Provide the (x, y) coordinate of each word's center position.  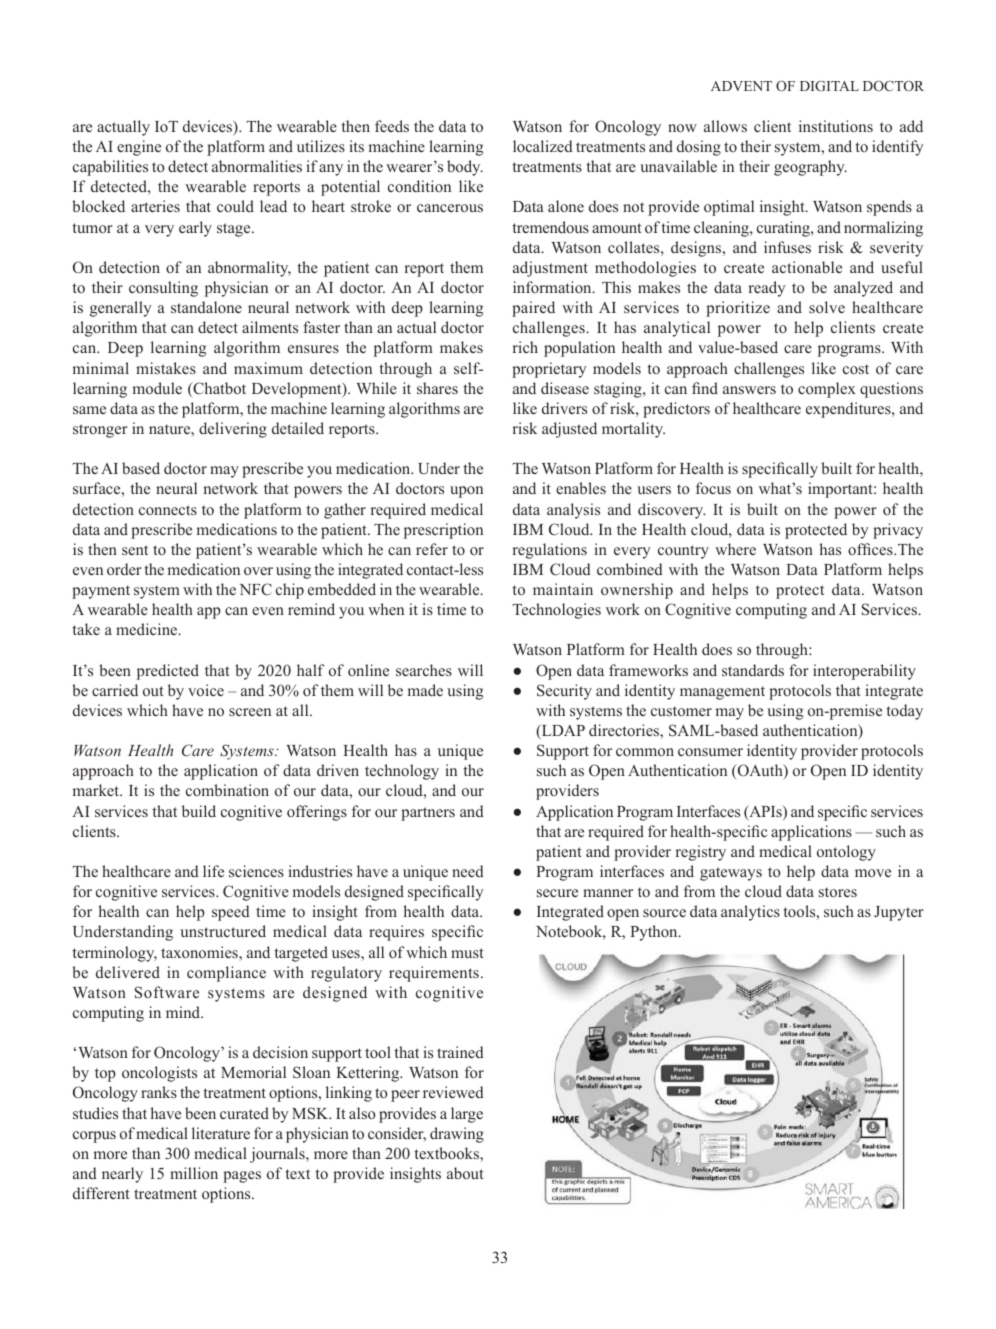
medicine (148, 629)
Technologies (557, 611)
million (194, 1173)
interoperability (864, 672)
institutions (836, 126)
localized (543, 146)
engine (139, 148)
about (465, 1173)
